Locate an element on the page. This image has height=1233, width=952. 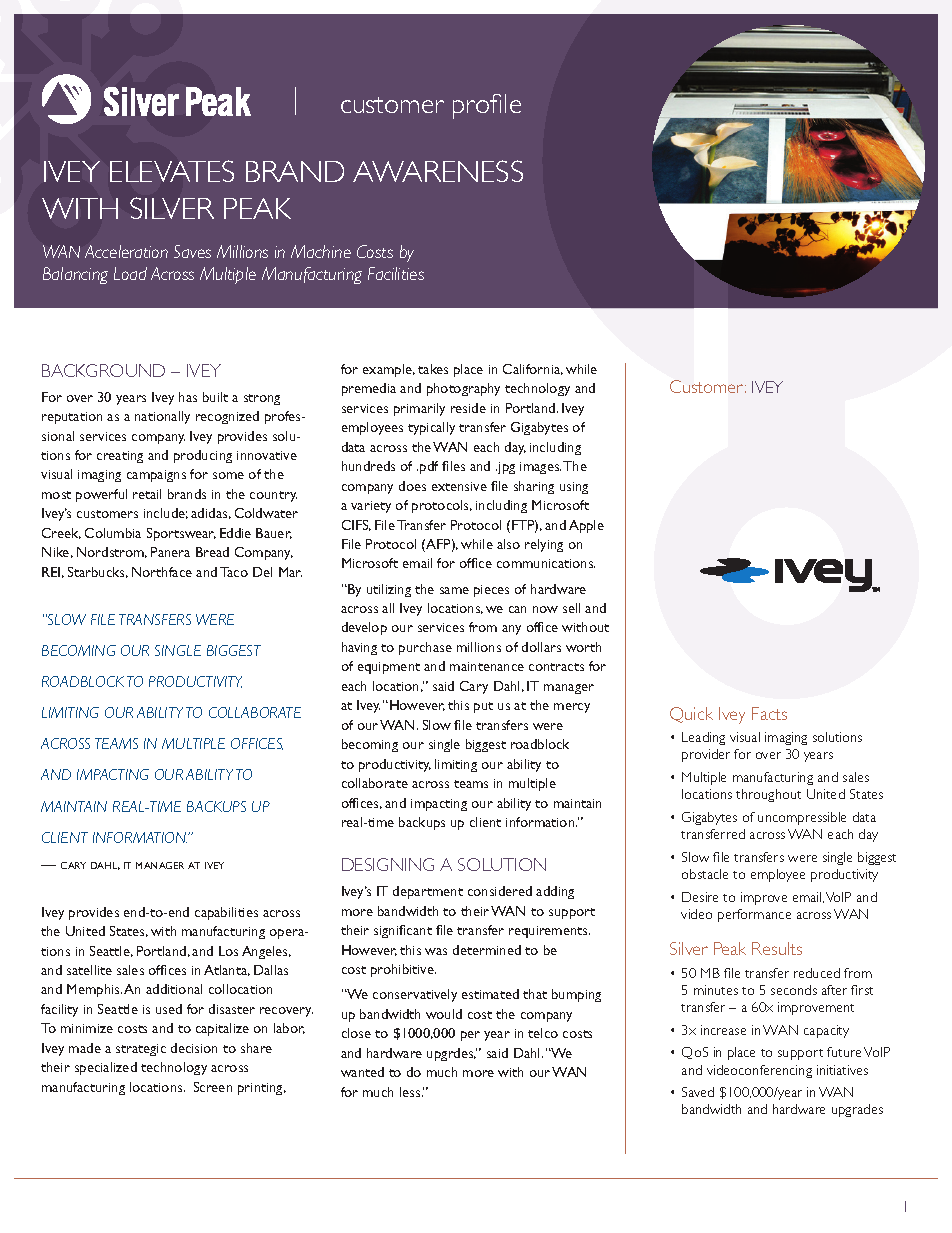
AWARENESS is located at coordinates (438, 171).
